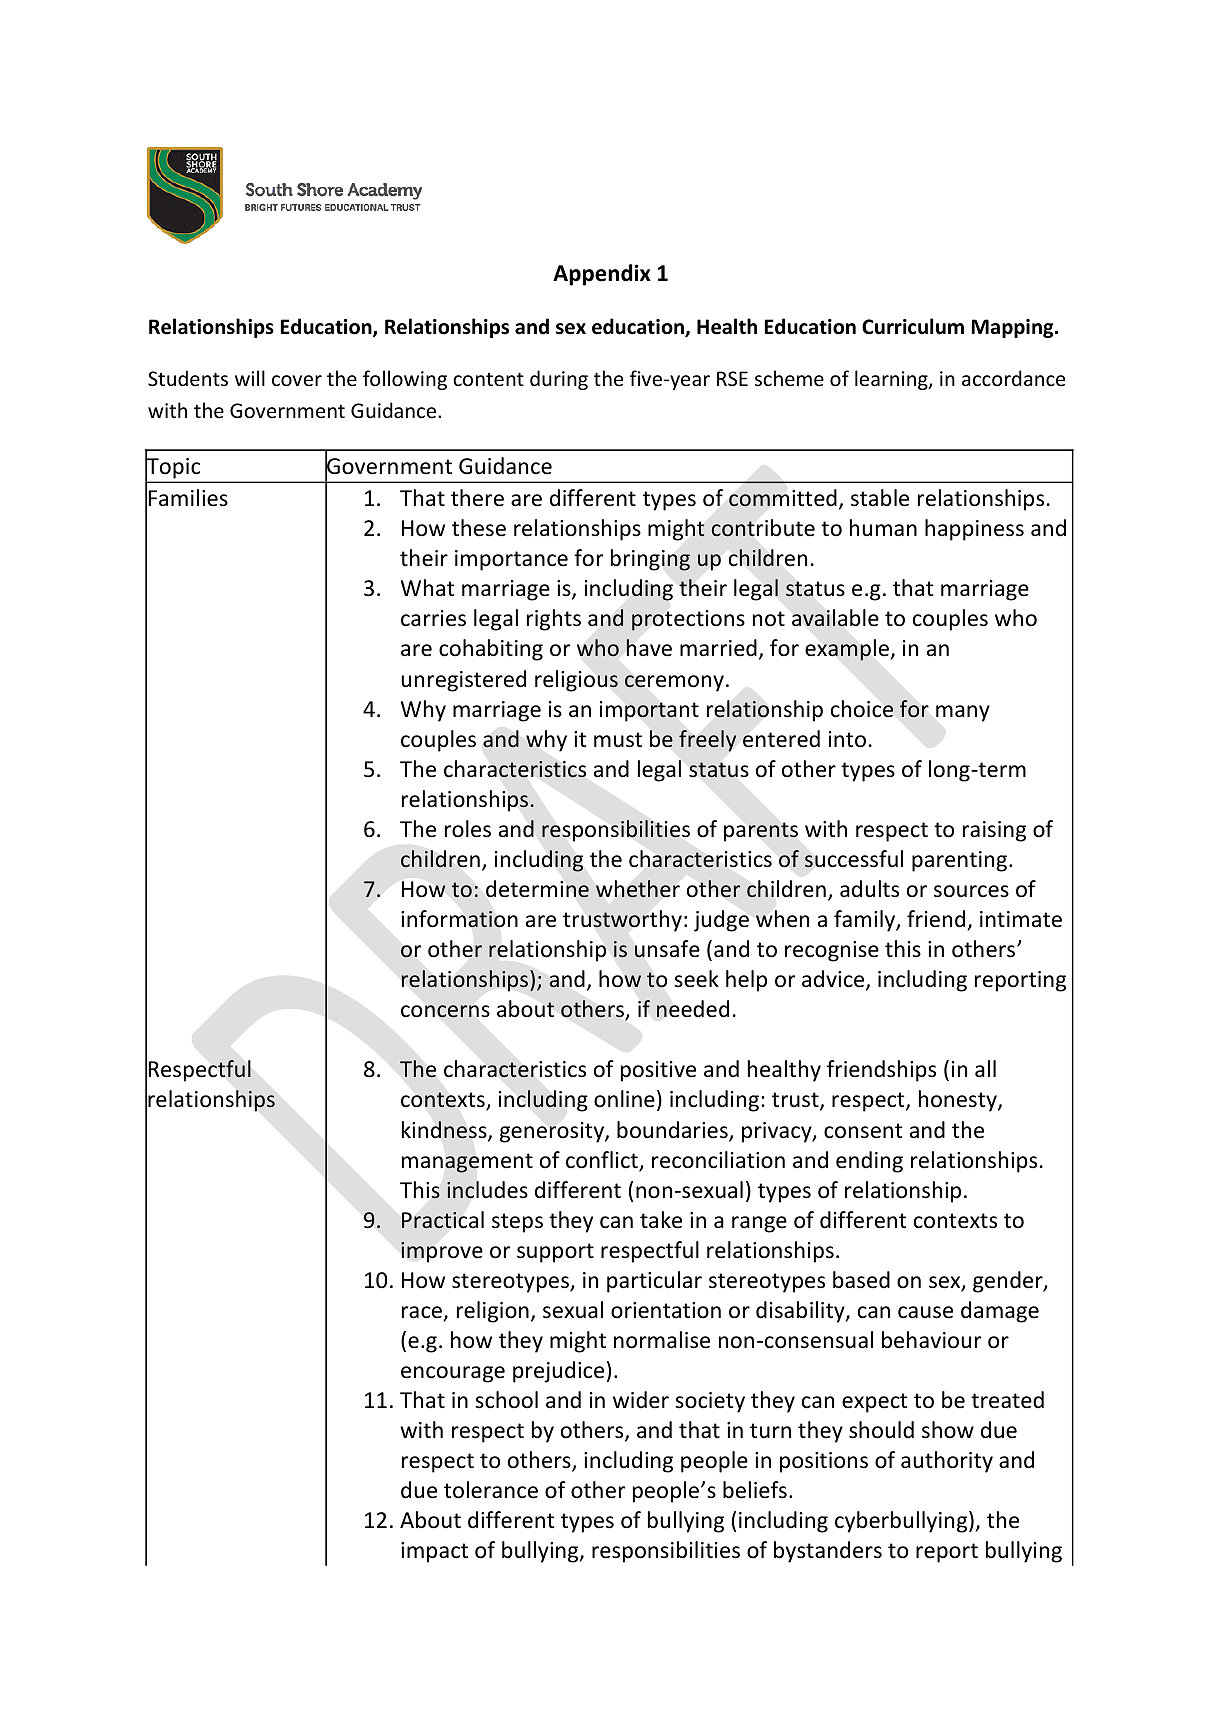 The width and height of the page is (1222, 1728). Describe the element at coordinates (913, 326) in the page. I see `Curriculum` at that location.
